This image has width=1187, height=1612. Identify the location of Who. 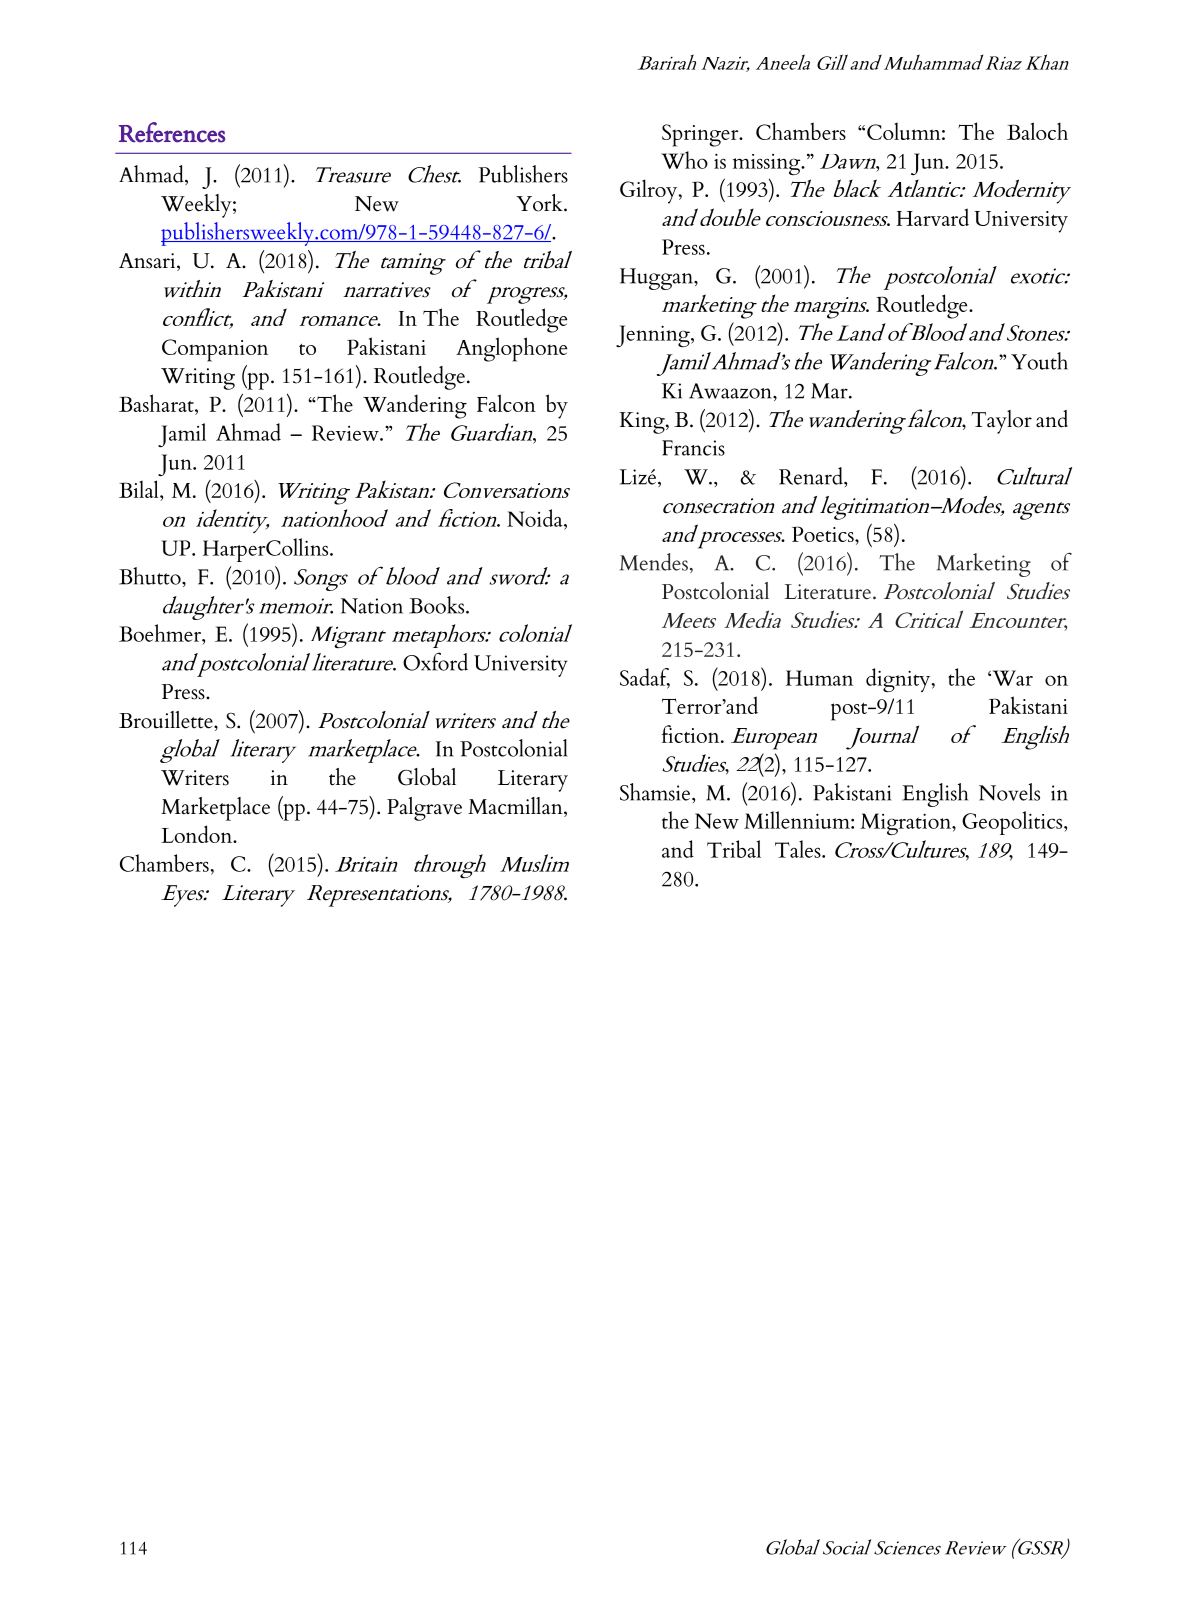
(684, 160).
